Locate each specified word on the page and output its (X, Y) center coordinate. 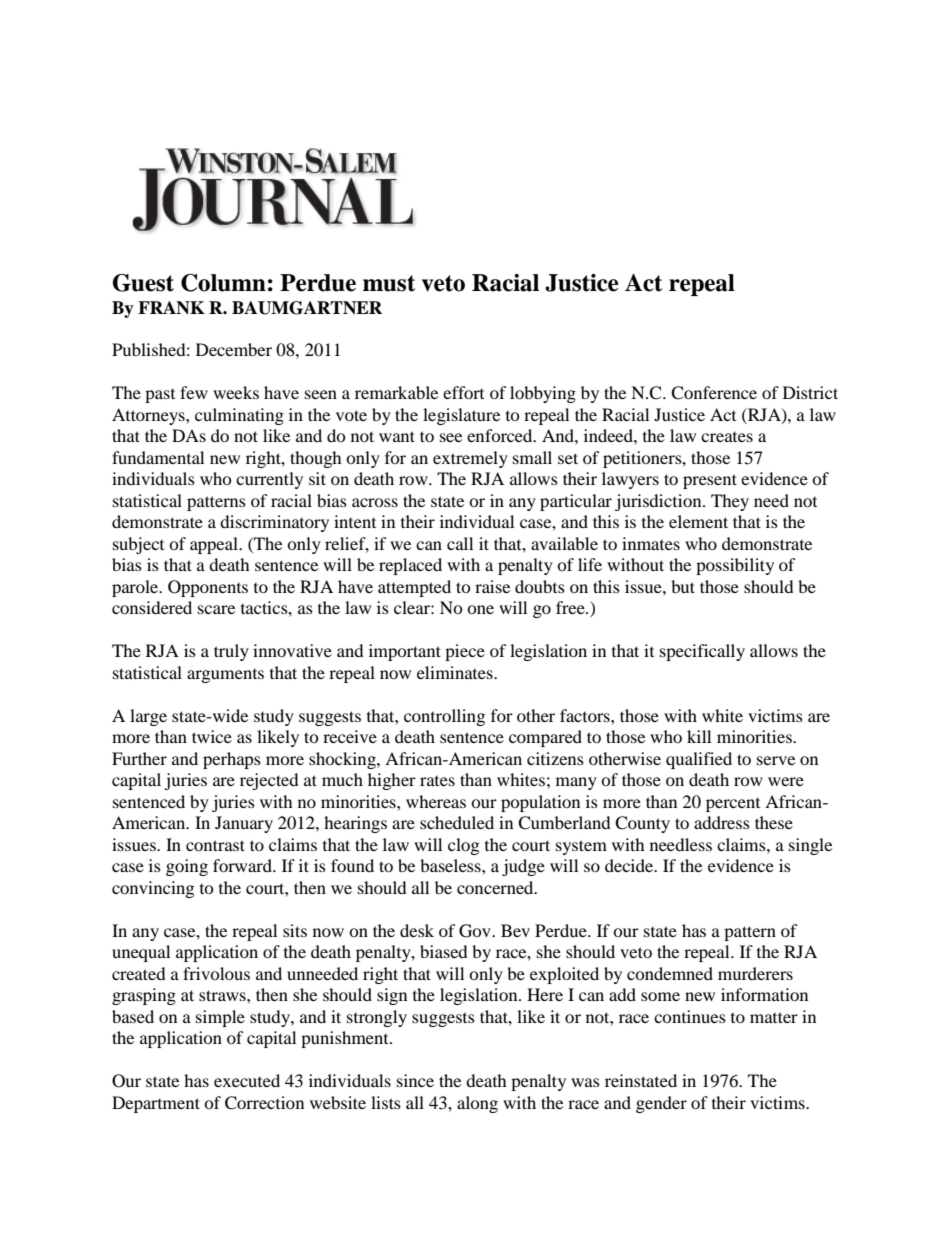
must (389, 283)
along (477, 1104)
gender (661, 1104)
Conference (714, 393)
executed (247, 1080)
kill (699, 736)
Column (223, 283)
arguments (225, 676)
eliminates (456, 672)
